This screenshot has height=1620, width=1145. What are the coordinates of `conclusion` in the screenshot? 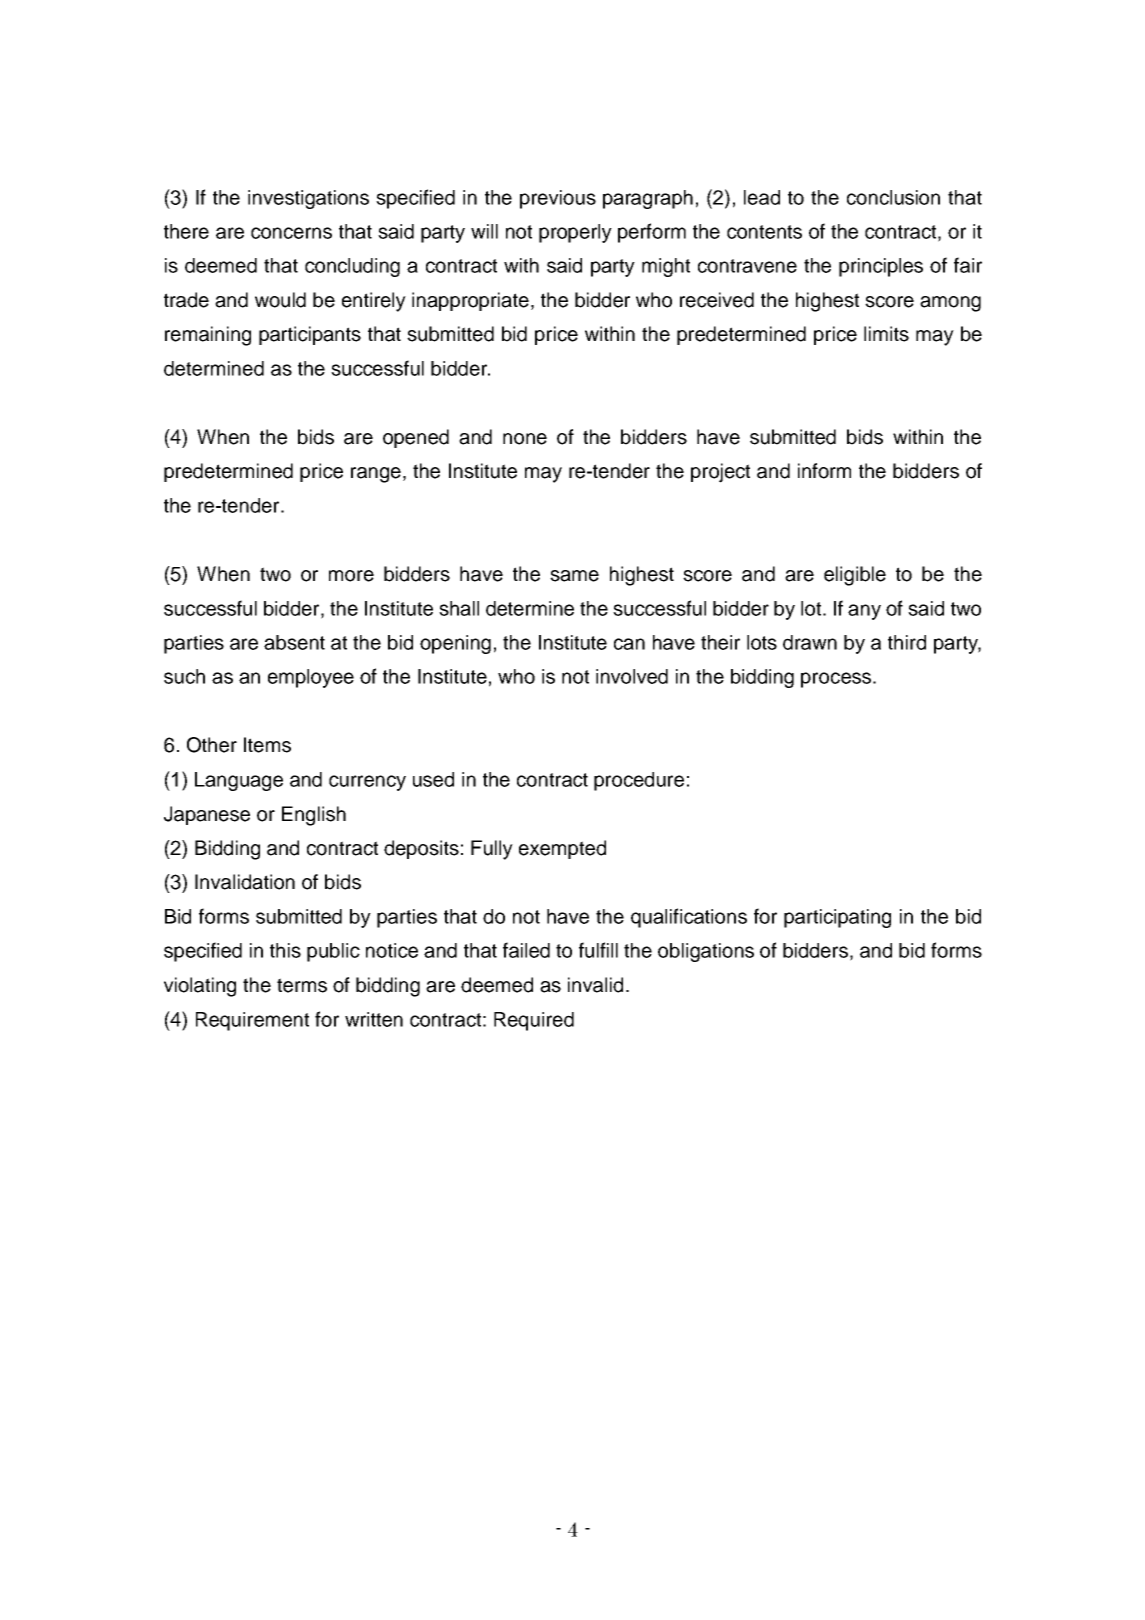 It's located at (893, 197).
